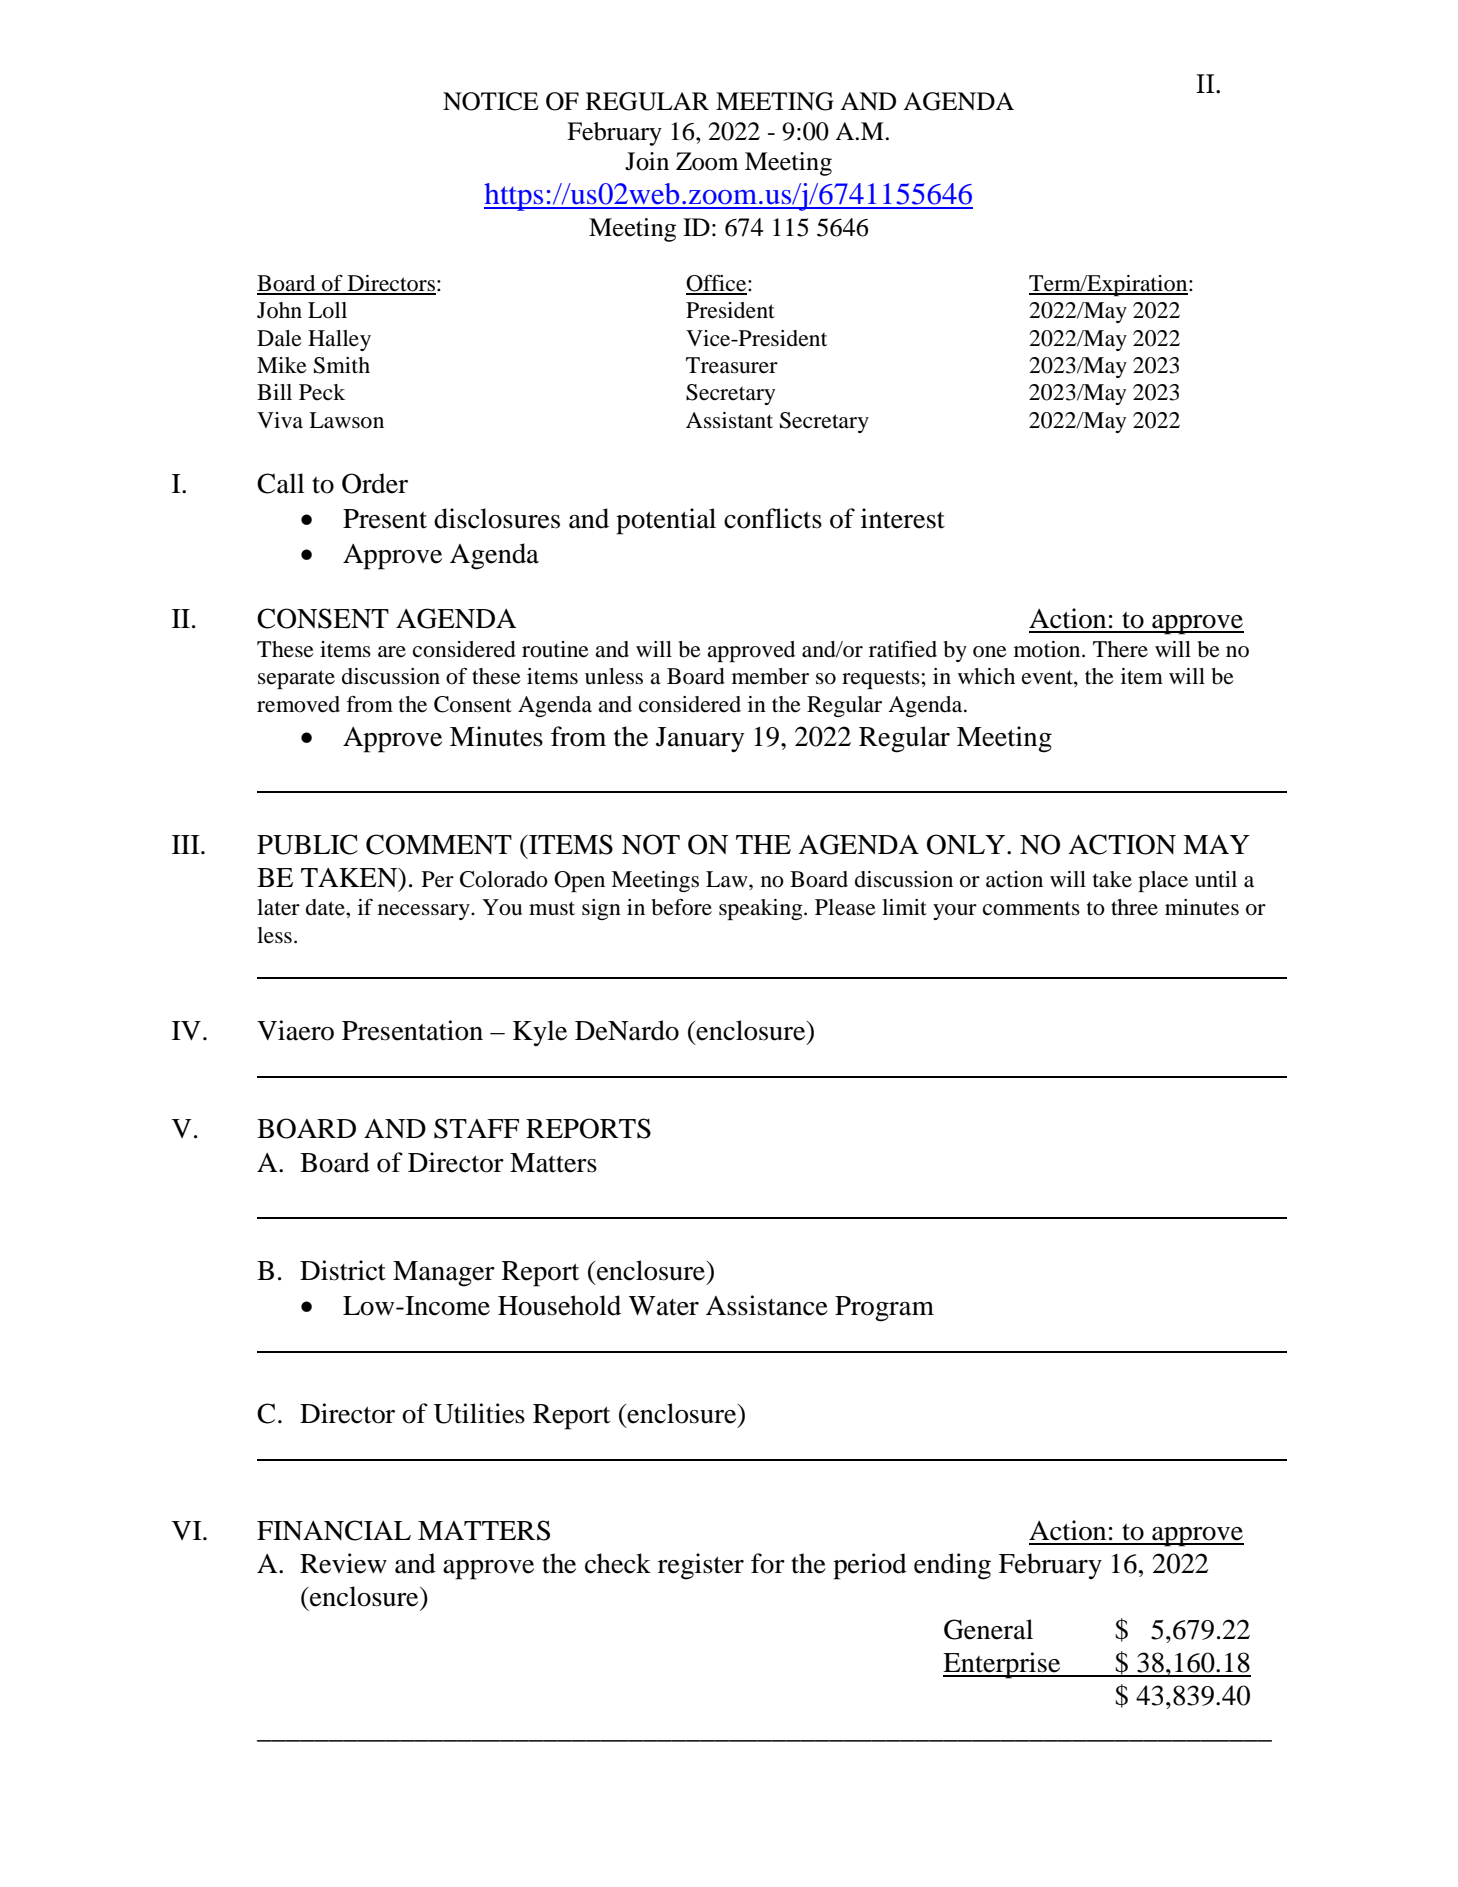 This page has width=1458, height=1887. What do you see at coordinates (647, 161) in the page?
I see `Join` at bounding box center [647, 161].
